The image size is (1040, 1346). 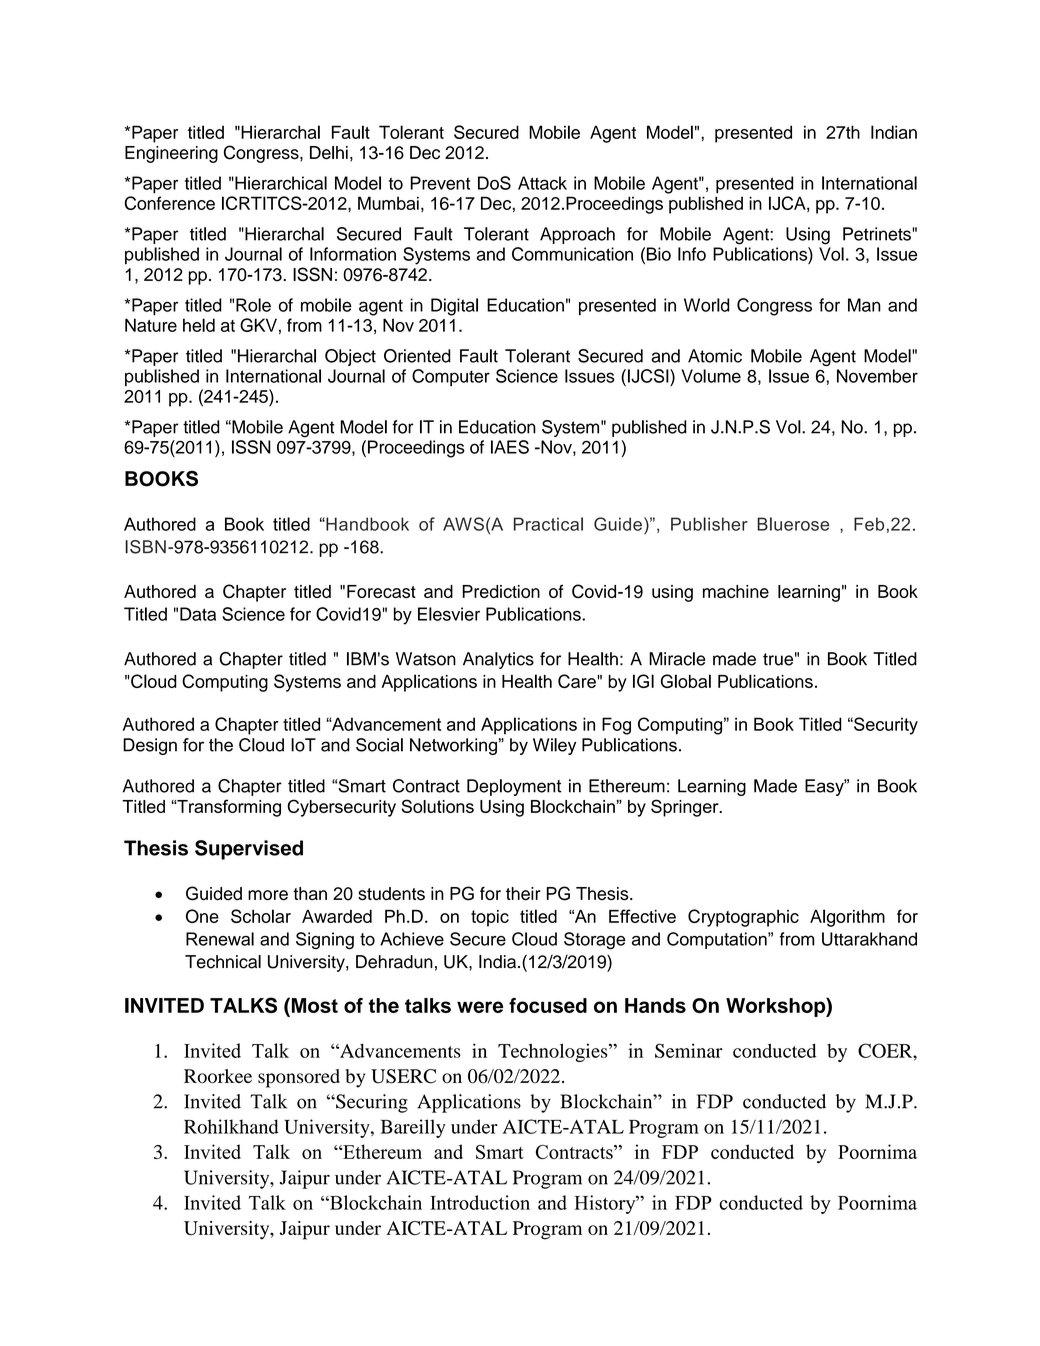 I want to click on Global, so click(x=686, y=681).
